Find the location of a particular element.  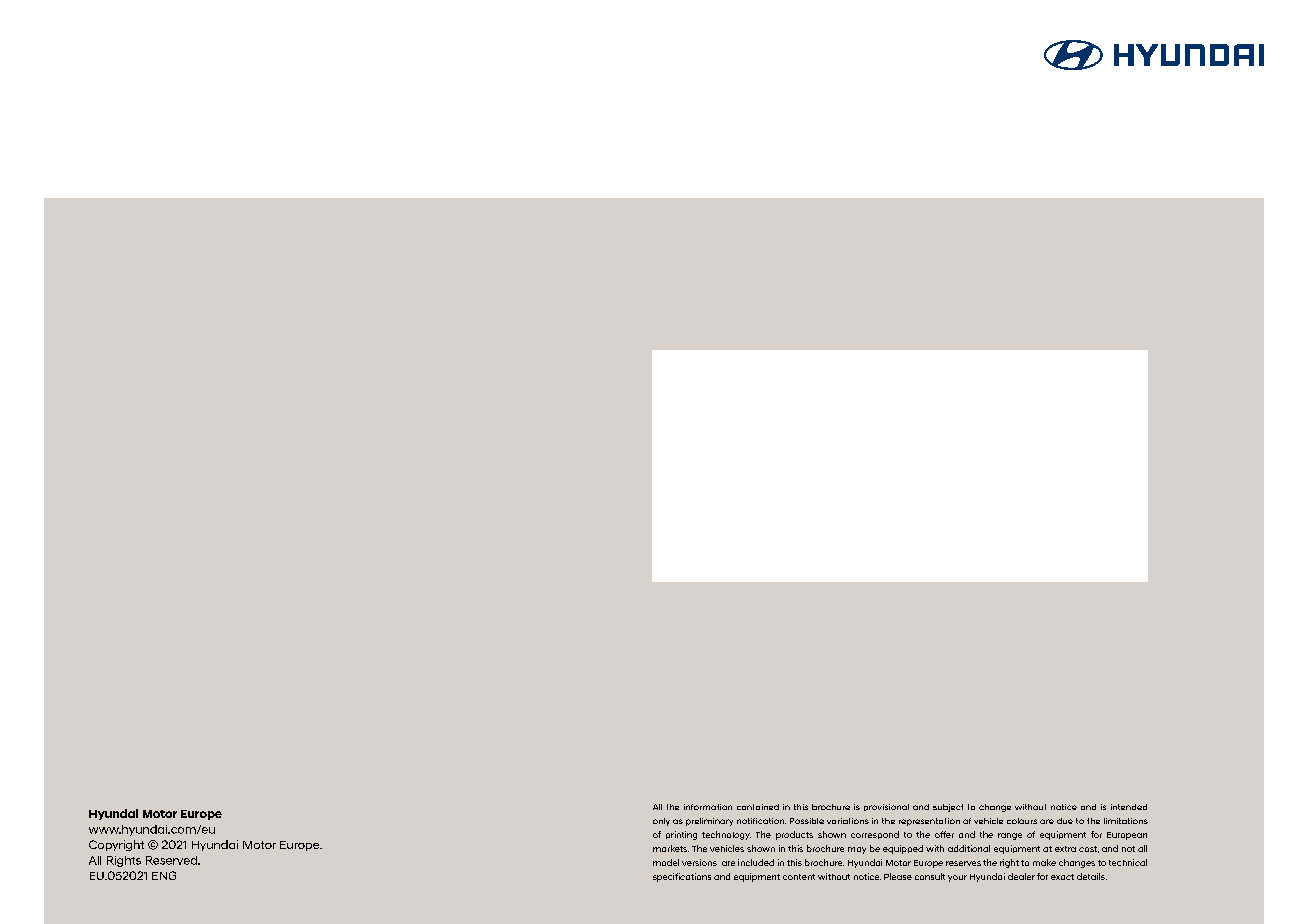

ENG is located at coordinates (164, 875).
